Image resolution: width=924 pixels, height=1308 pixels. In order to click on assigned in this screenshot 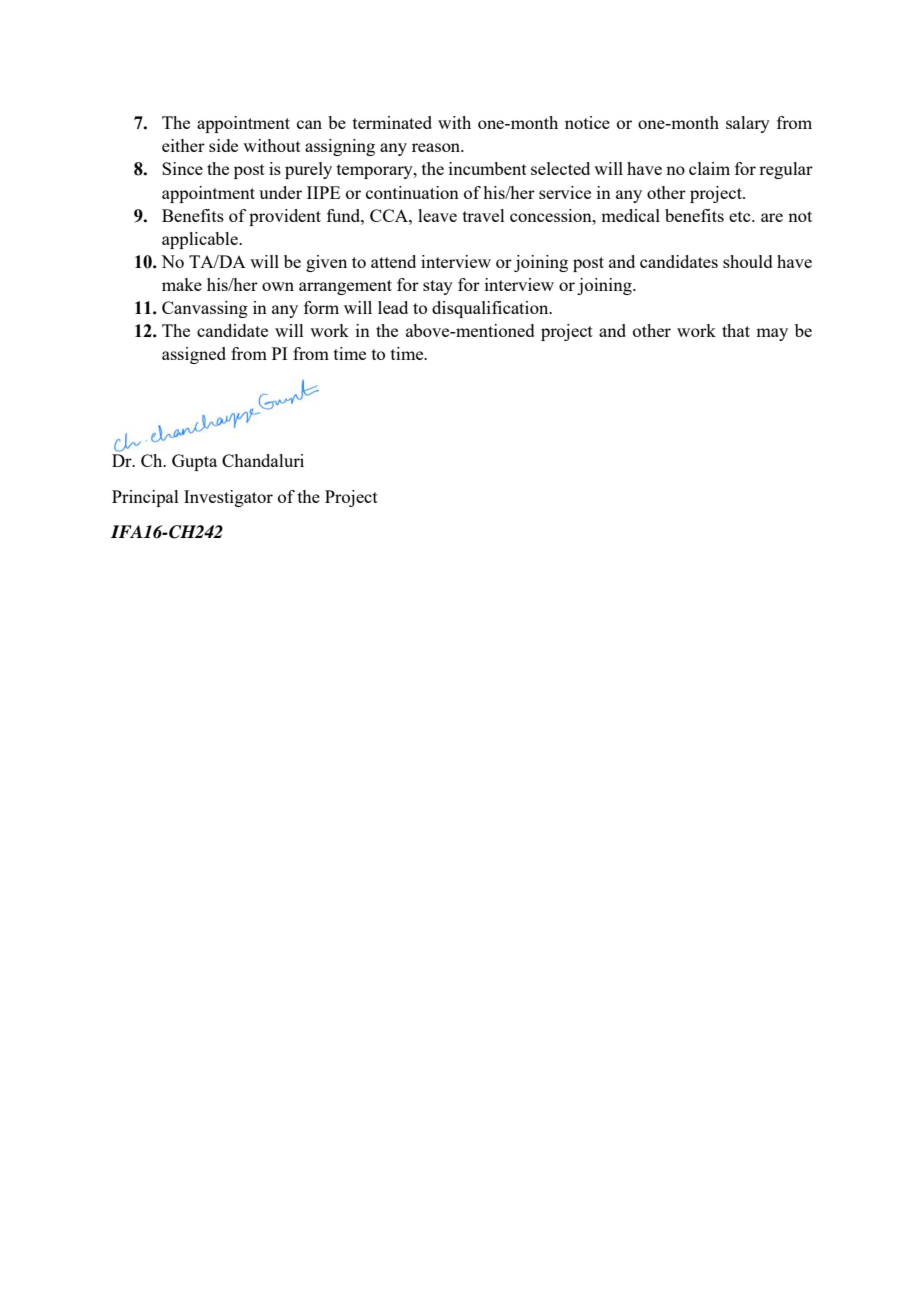, I will do `click(194, 355)`.
